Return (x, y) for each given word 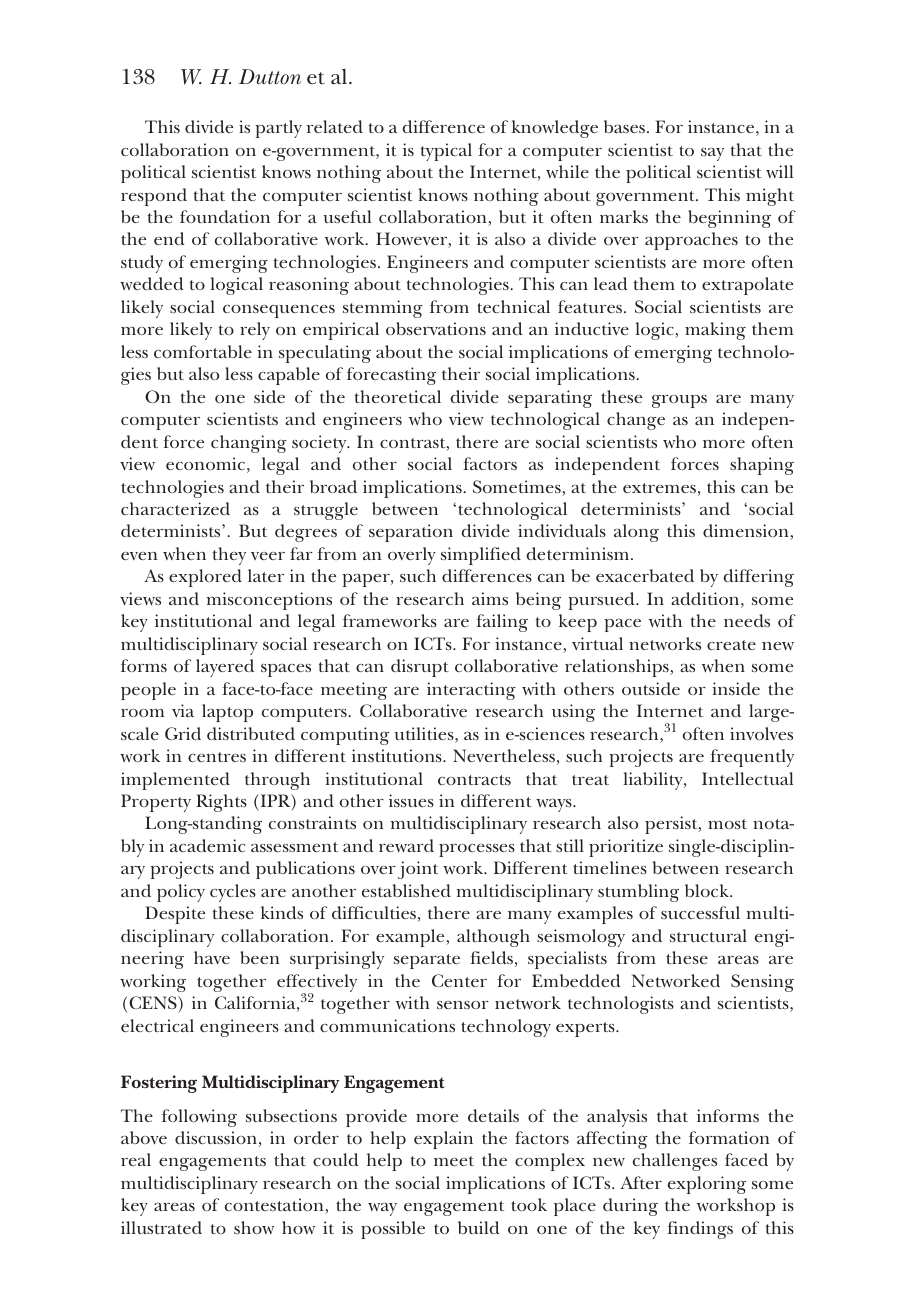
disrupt (420, 668)
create (731, 645)
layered (225, 668)
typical (446, 152)
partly (278, 129)
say (712, 154)
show (254, 1227)
